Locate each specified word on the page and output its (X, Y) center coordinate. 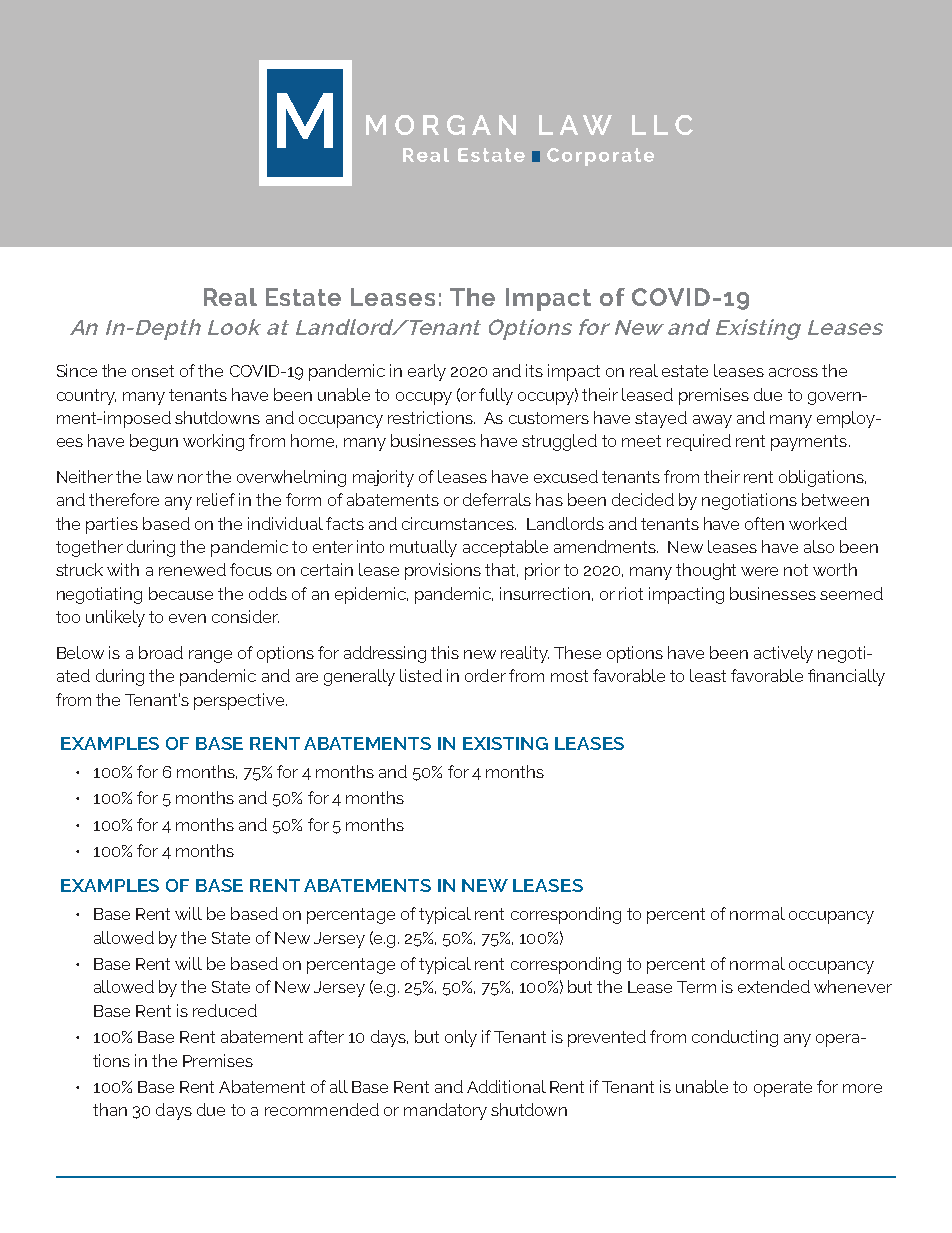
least (708, 675)
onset (153, 371)
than (110, 1109)
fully (496, 396)
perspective (240, 701)
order (485, 675)
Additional (506, 1086)
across (793, 372)
